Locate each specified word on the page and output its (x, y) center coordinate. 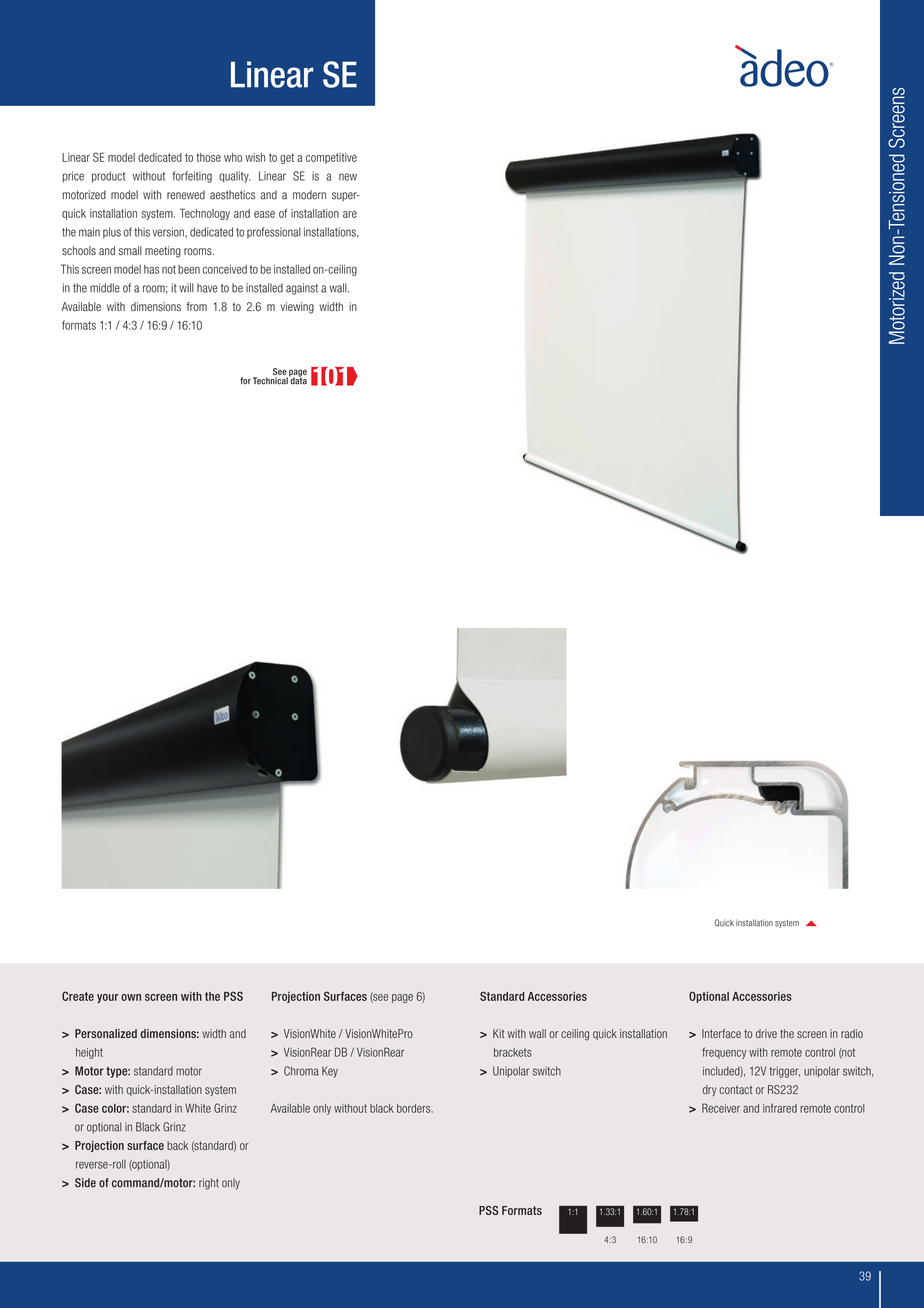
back (178, 1145)
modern (309, 195)
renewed (186, 195)
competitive (331, 158)
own (131, 997)
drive (766, 1033)
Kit (498, 1033)
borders (415, 1108)
